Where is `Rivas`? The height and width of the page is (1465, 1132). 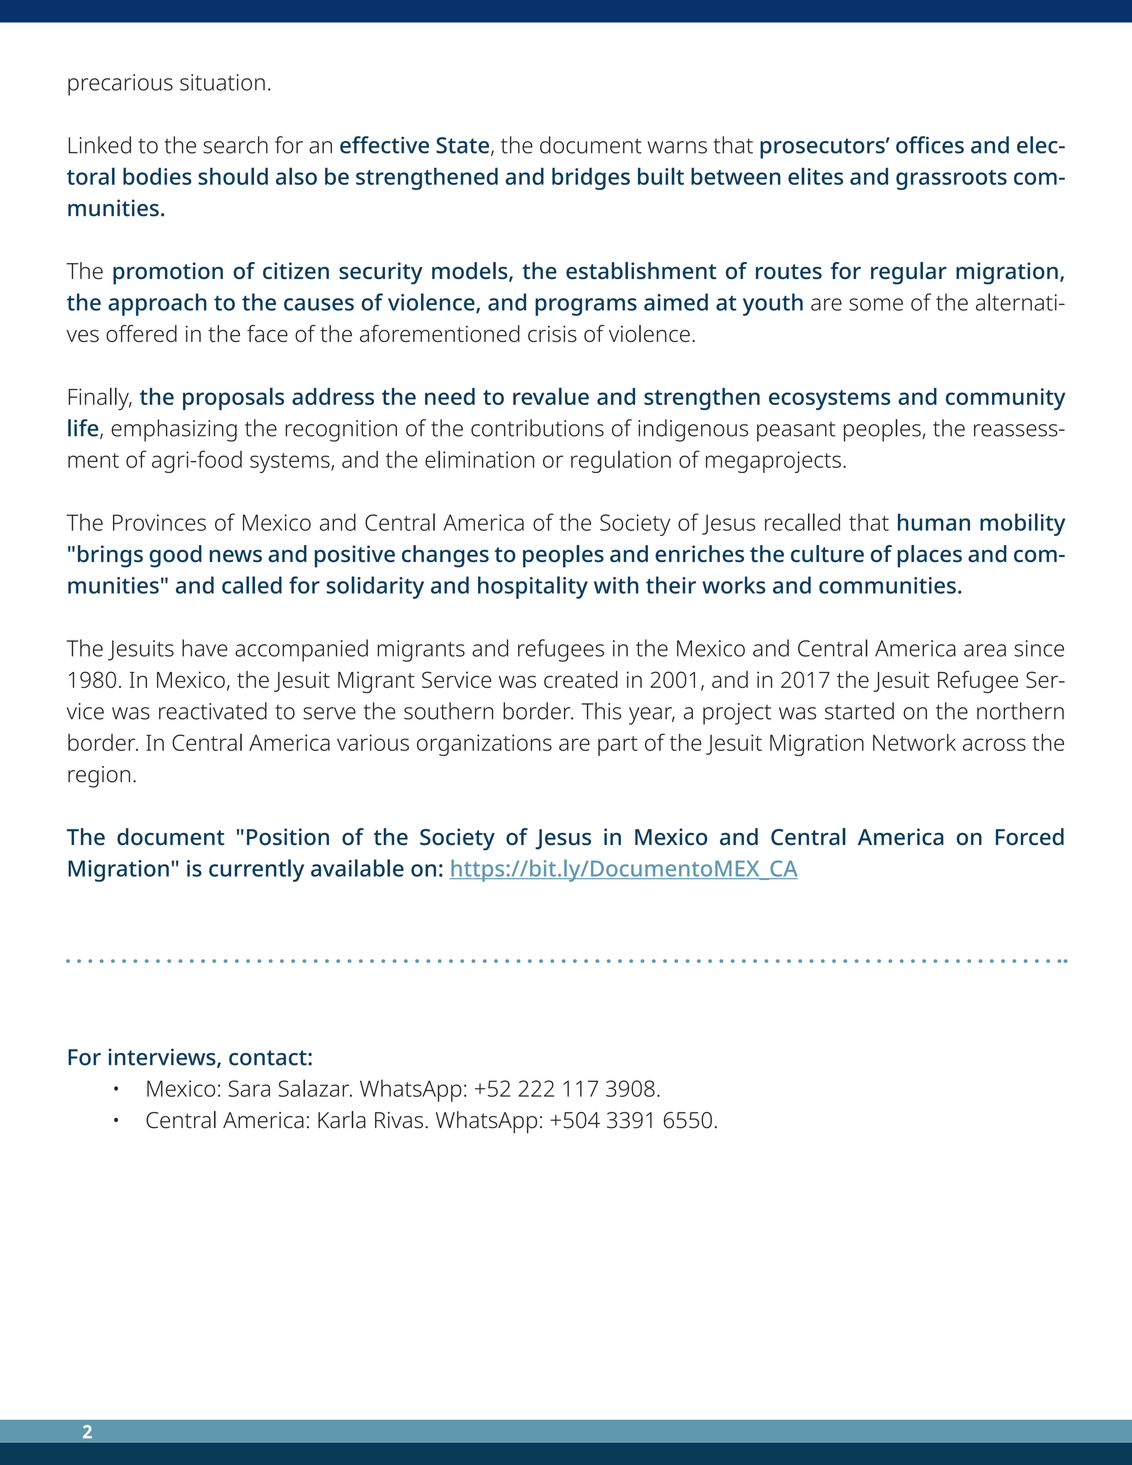
Rivas is located at coordinates (399, 1120).
